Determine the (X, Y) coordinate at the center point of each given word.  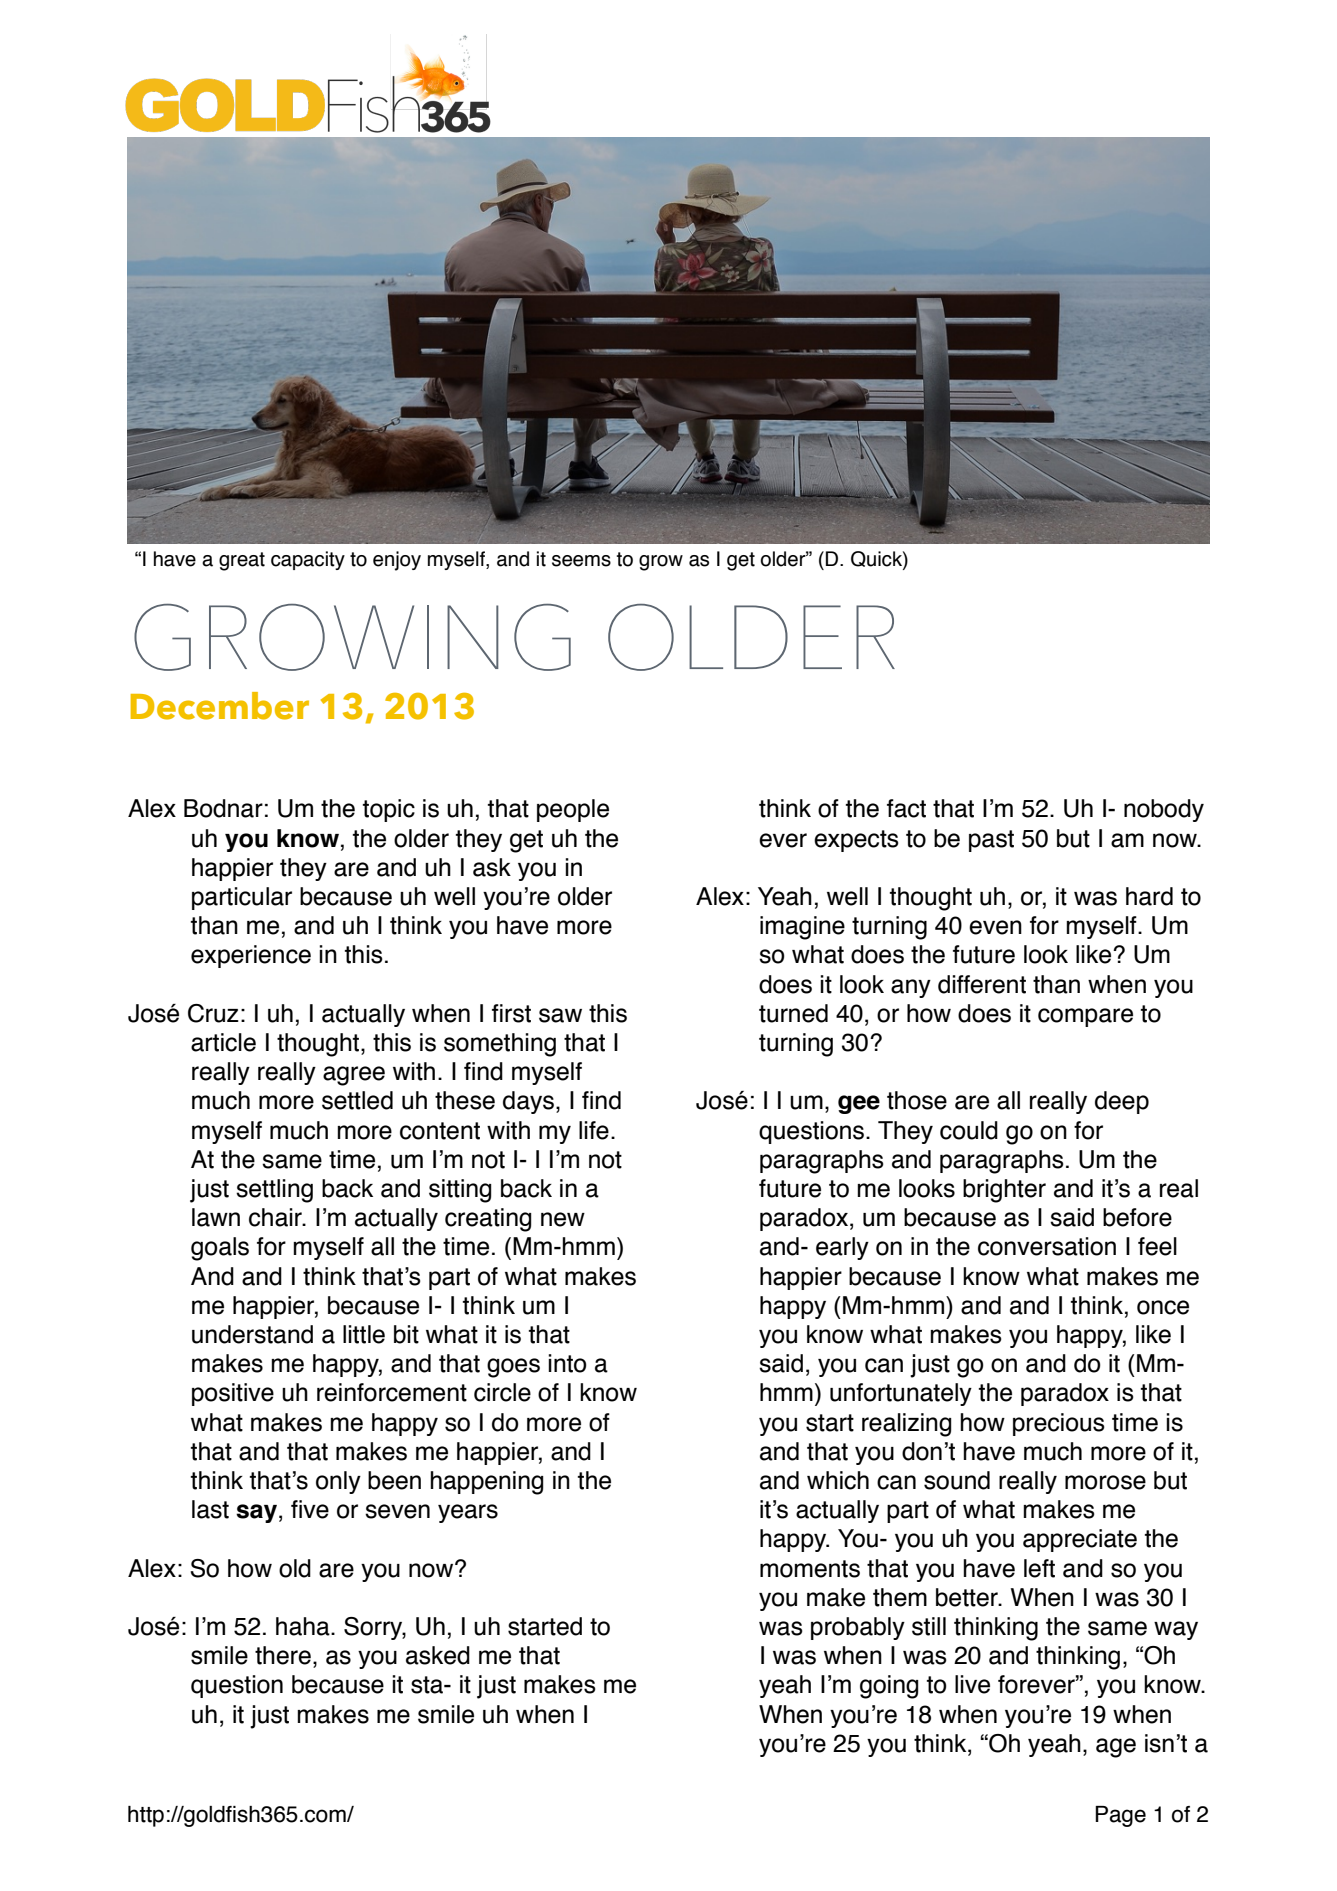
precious (1059, 1424)
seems (581, 561)
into (567, 1363)
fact (906, 808)
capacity (308, 560)
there (283, 1655)
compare (1085, 1017)
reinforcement (392, 1392)
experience (251, 956)
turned (793, 1013)
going (889, 1687)
